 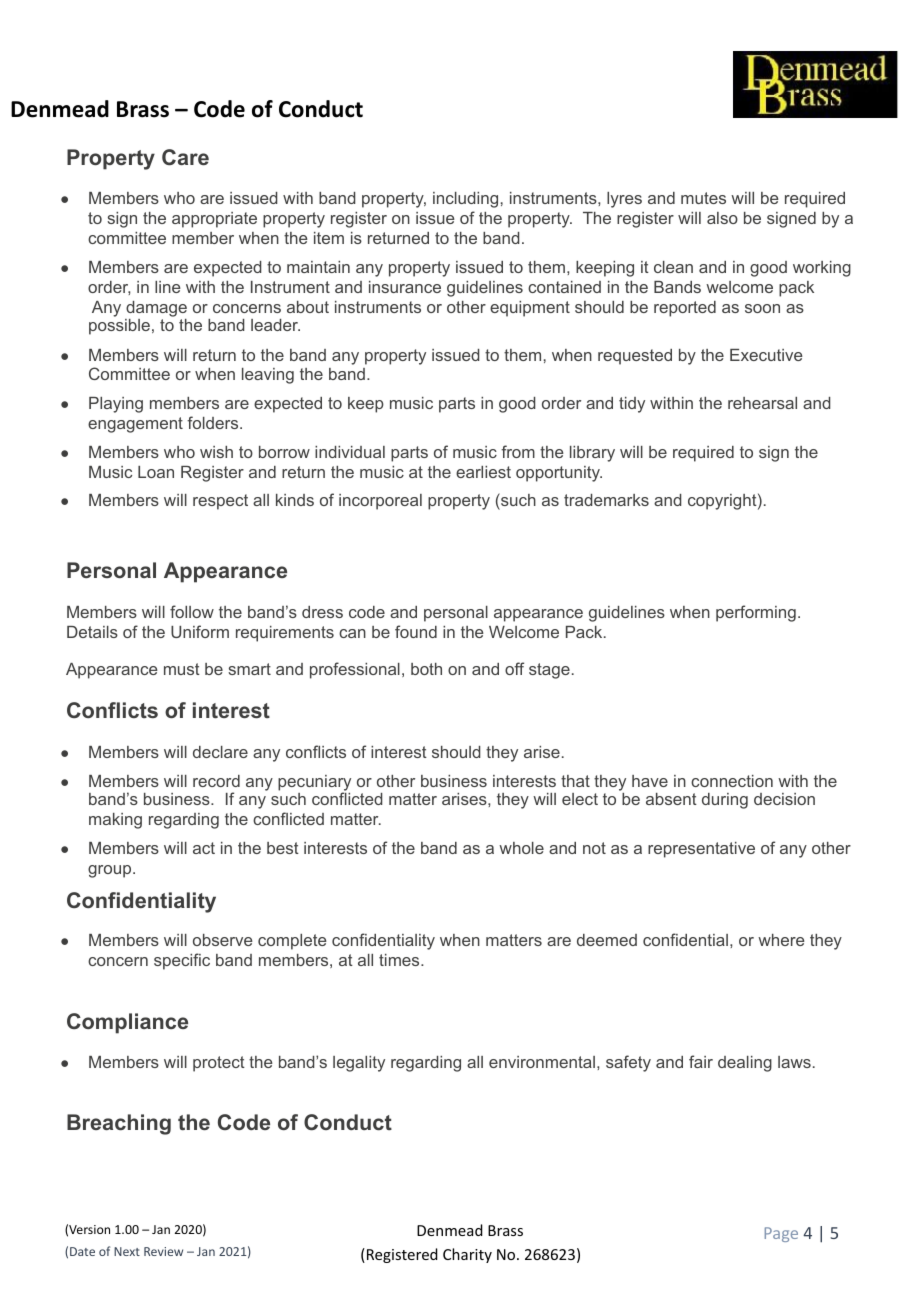 I want to click on both, so click(x=426, y=669).
